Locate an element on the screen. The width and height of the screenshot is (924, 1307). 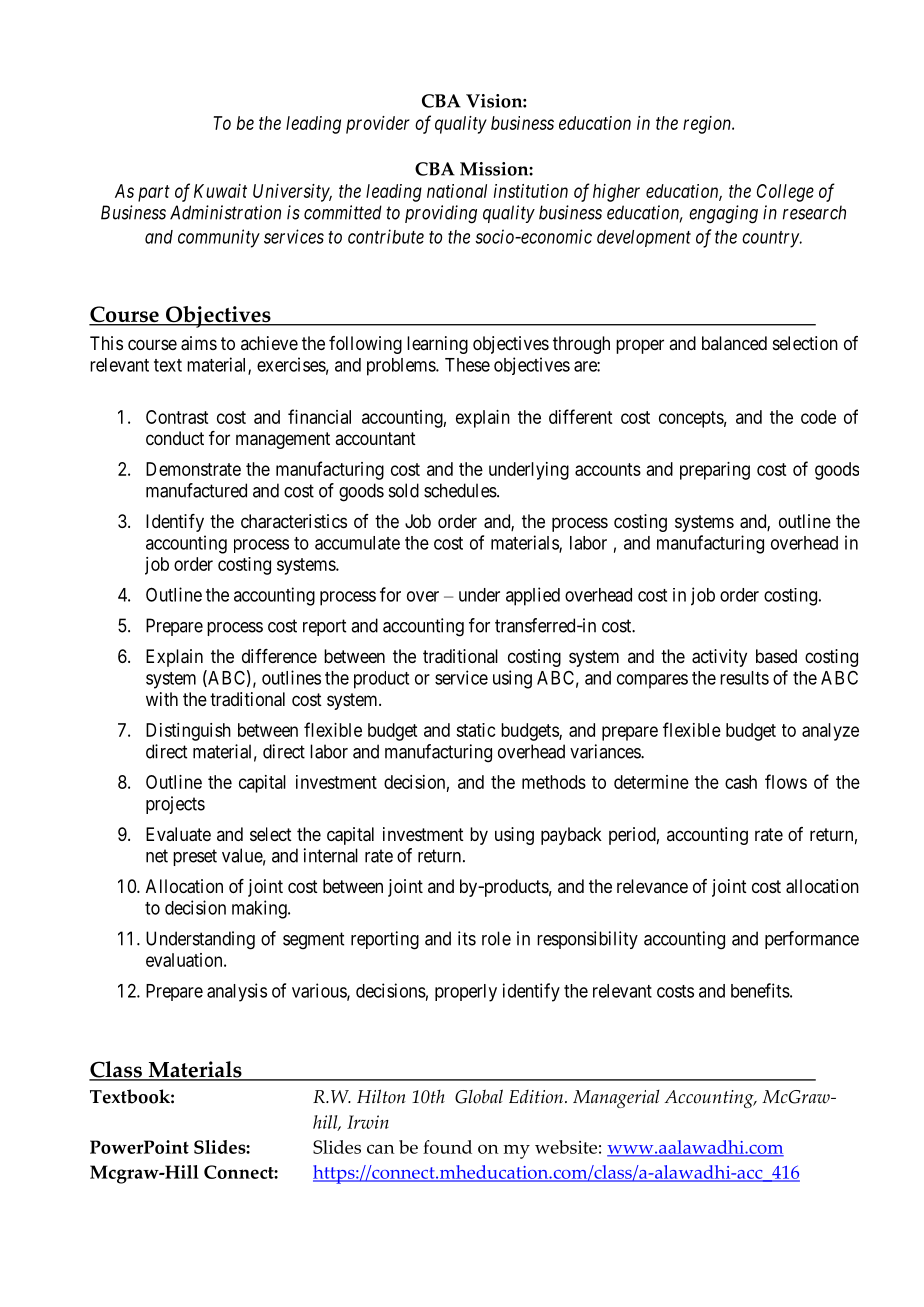
Kuwait is located at coordinates (220, 191).
